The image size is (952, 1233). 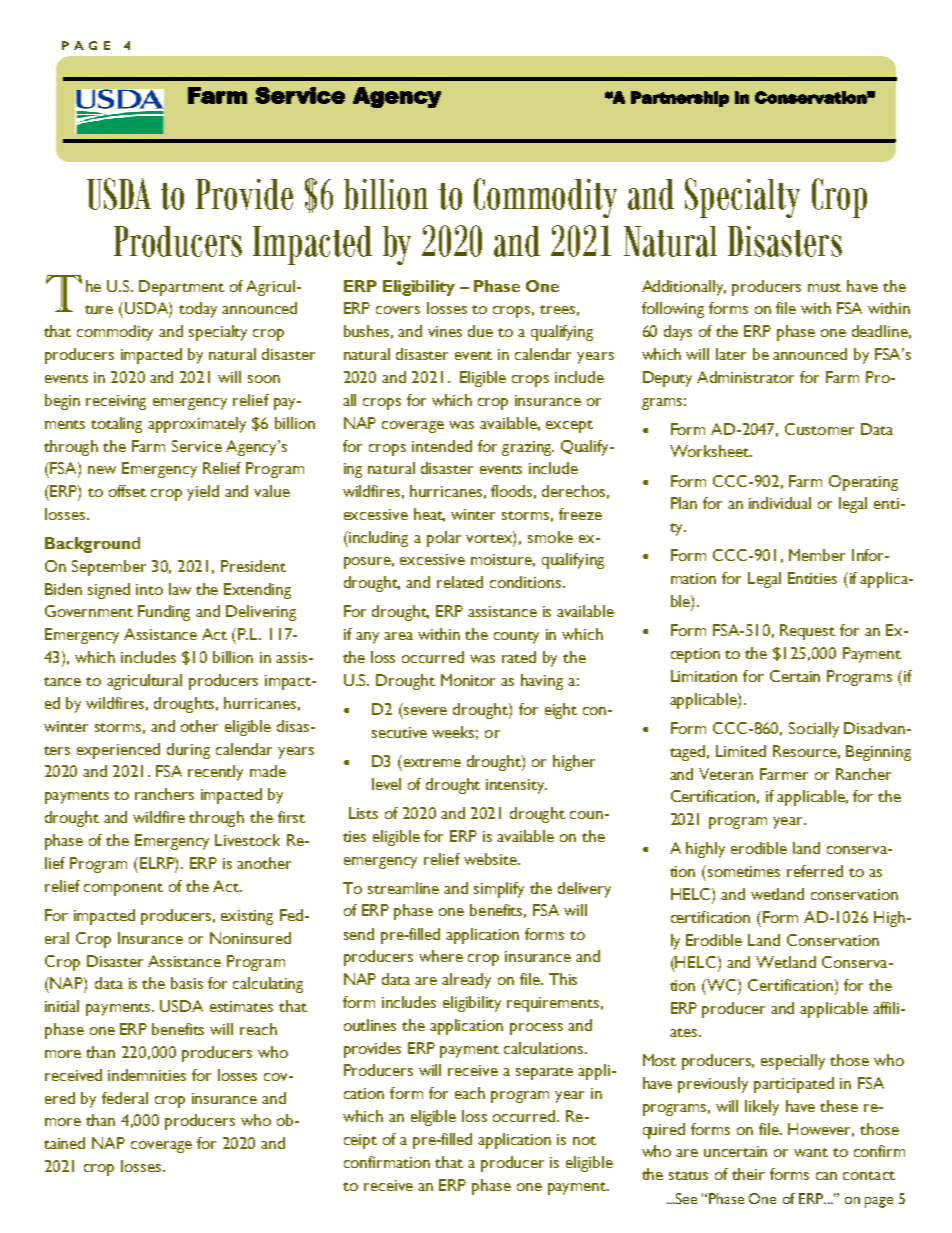 I want to click on recently, so click(x=215, y=773).
